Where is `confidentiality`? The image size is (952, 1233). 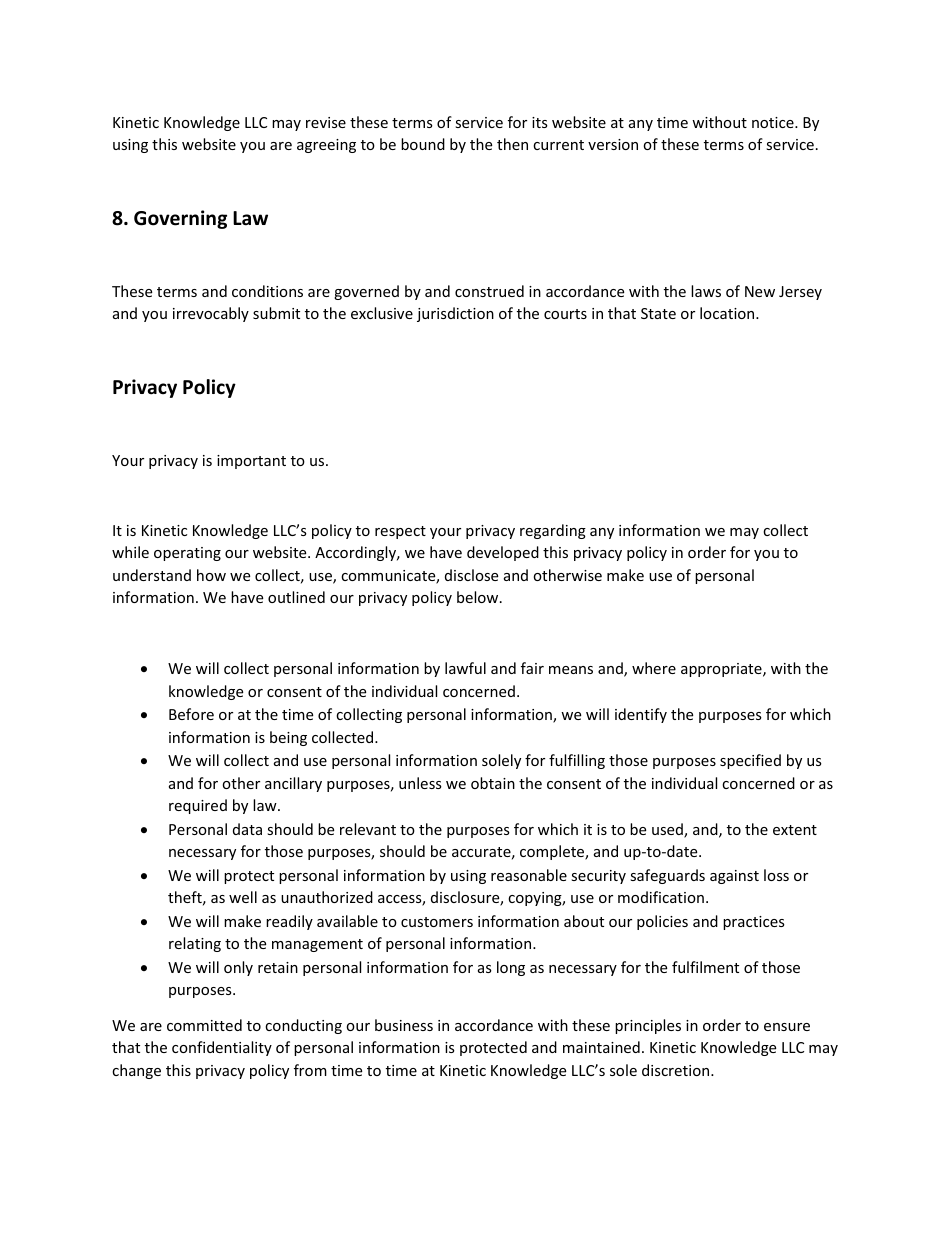
confidentiality is located at coordinates (222, 1048).
